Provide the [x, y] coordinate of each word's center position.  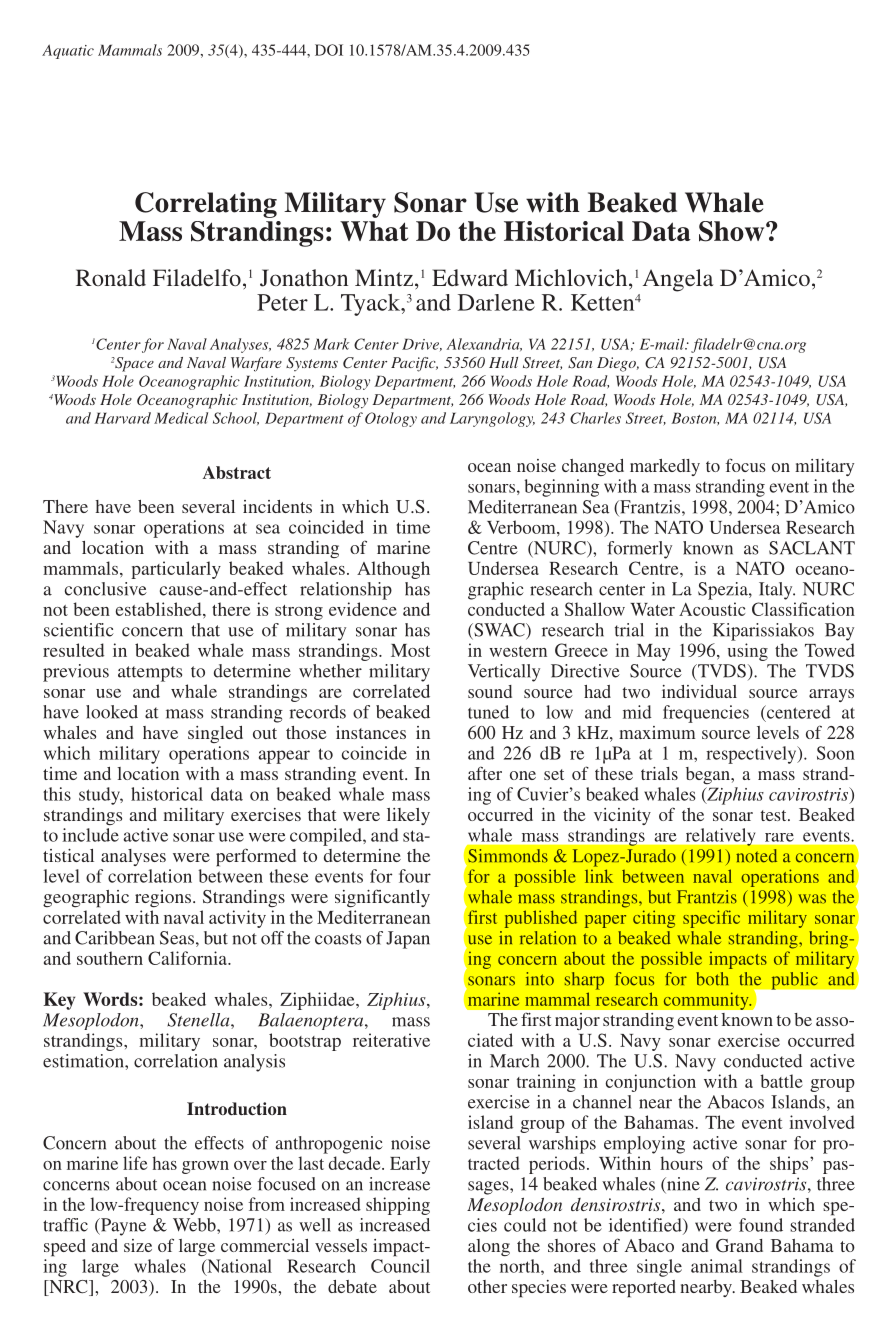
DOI [329, 50]
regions [164, 898]
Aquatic [68, 51]
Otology [391, 419]
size [138, 1245]
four [415, 876]
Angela [678, 280]
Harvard [122, 418]
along [489, 1247]
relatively [720, 837]
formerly [639, 550]
